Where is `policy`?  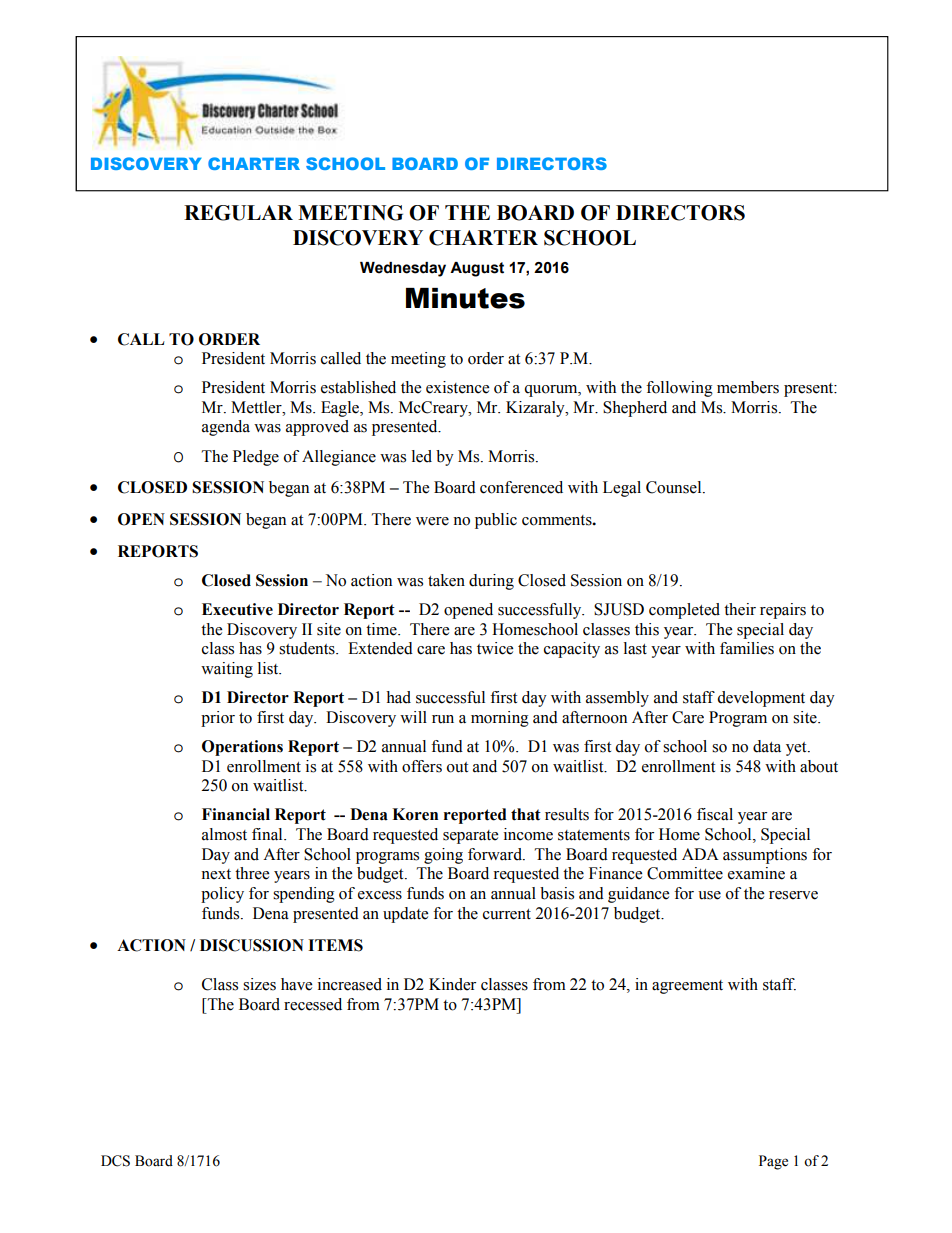 policy is located at coordinates (222, 895).
